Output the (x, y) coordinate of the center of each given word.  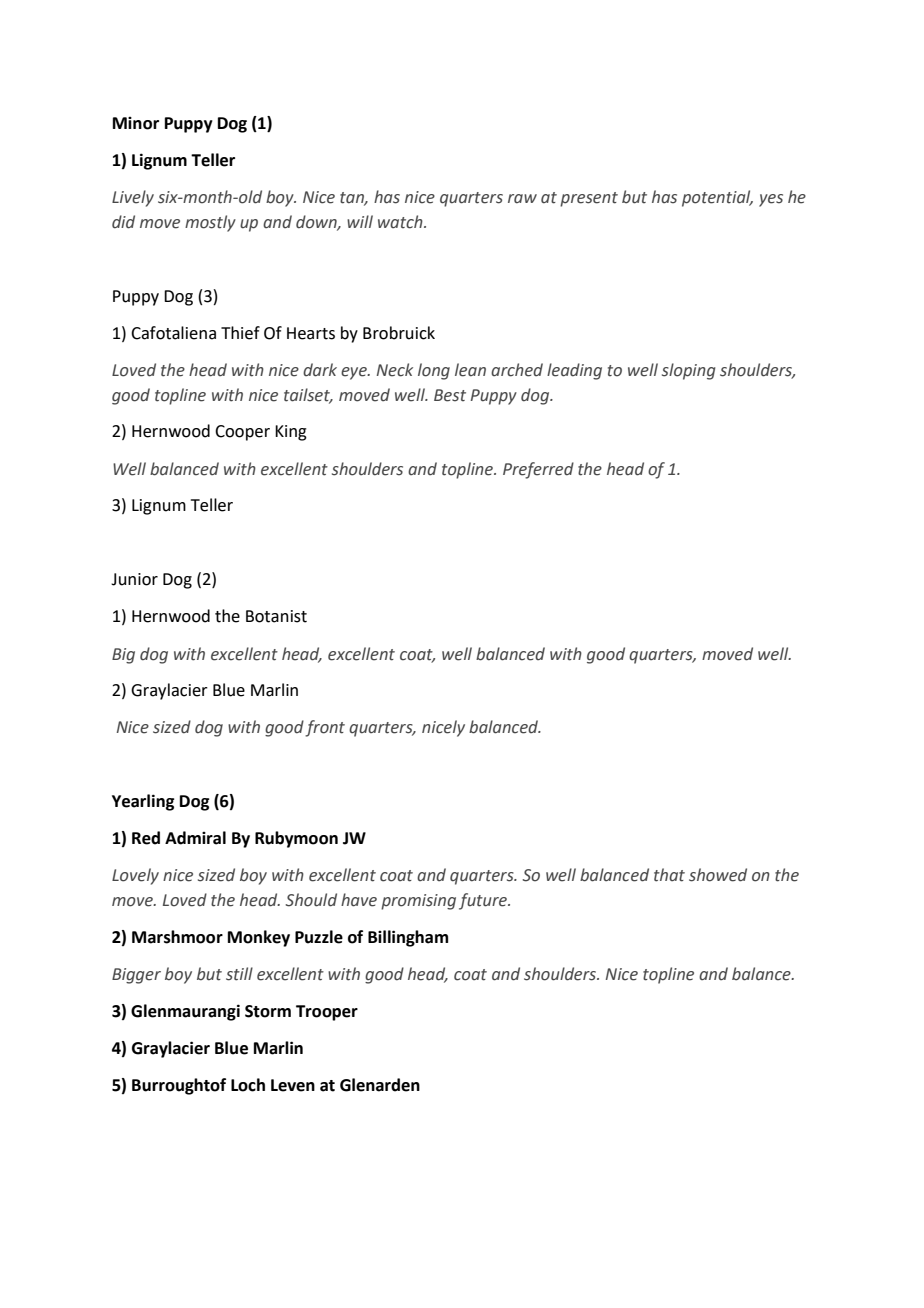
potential (717, 198)
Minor (136, 123)
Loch (248, 1085)
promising (418, 902)
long (434, 371)
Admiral (195, 838)
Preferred (538, 470)
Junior (134, 579)
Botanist (276, 616)
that (669, 875)
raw (522, 199)
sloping (688, 371)
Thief (240, 333)
